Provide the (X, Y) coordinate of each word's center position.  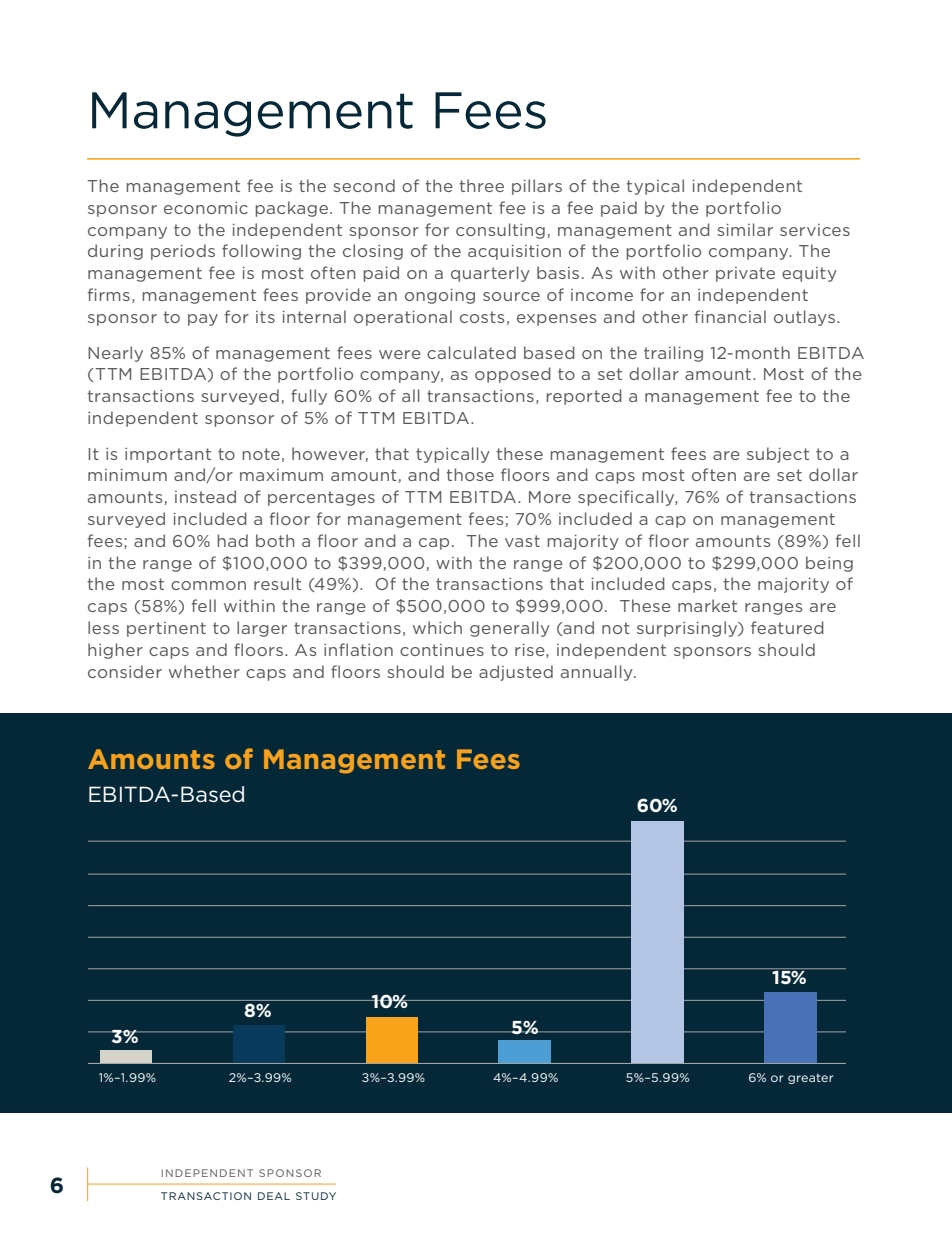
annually (598, 673)
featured (787, 627)
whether (204, 671)
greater (810, 1078)
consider (125, 671)
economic (206, 208)
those (470, 474)
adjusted (516, 673)
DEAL (274, 1196)
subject (778, 455)
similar (745, 229)
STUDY (316, 1196)
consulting (500, 231)
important (168, 455)
